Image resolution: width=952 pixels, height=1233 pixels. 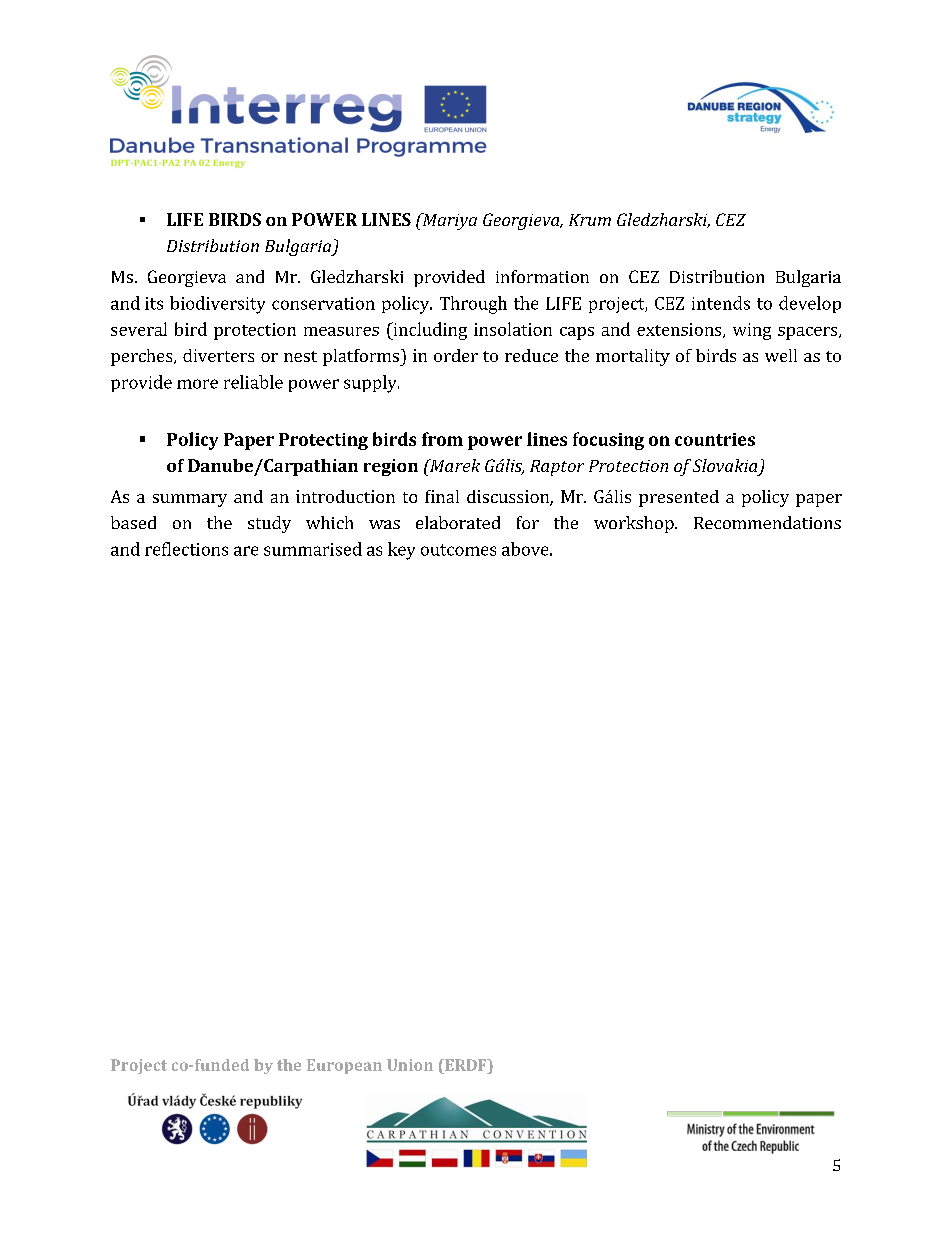 I want to click on reflections, so click(x=186, y=549).
